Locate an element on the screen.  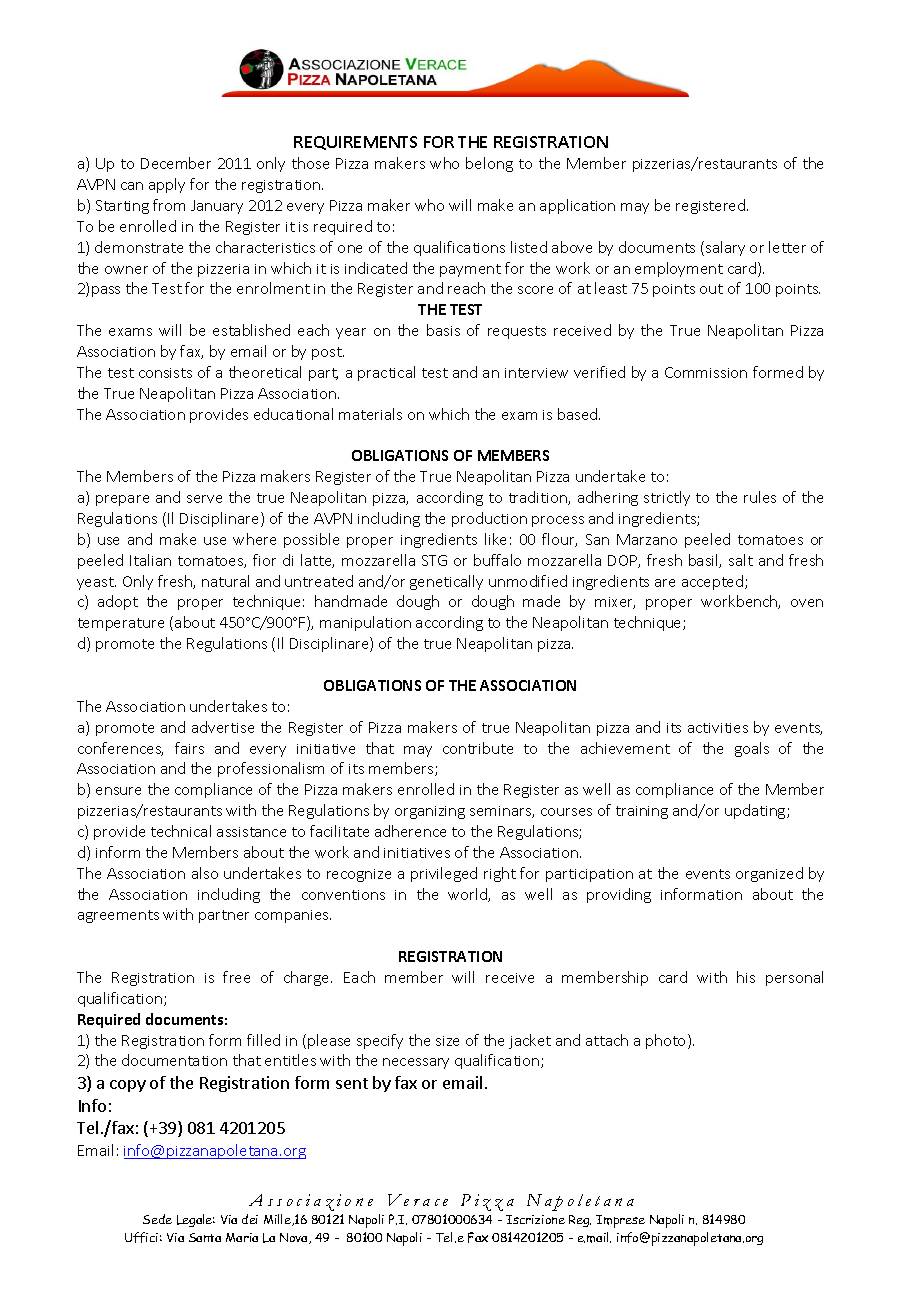
free is located at coordinates (236, 977).
